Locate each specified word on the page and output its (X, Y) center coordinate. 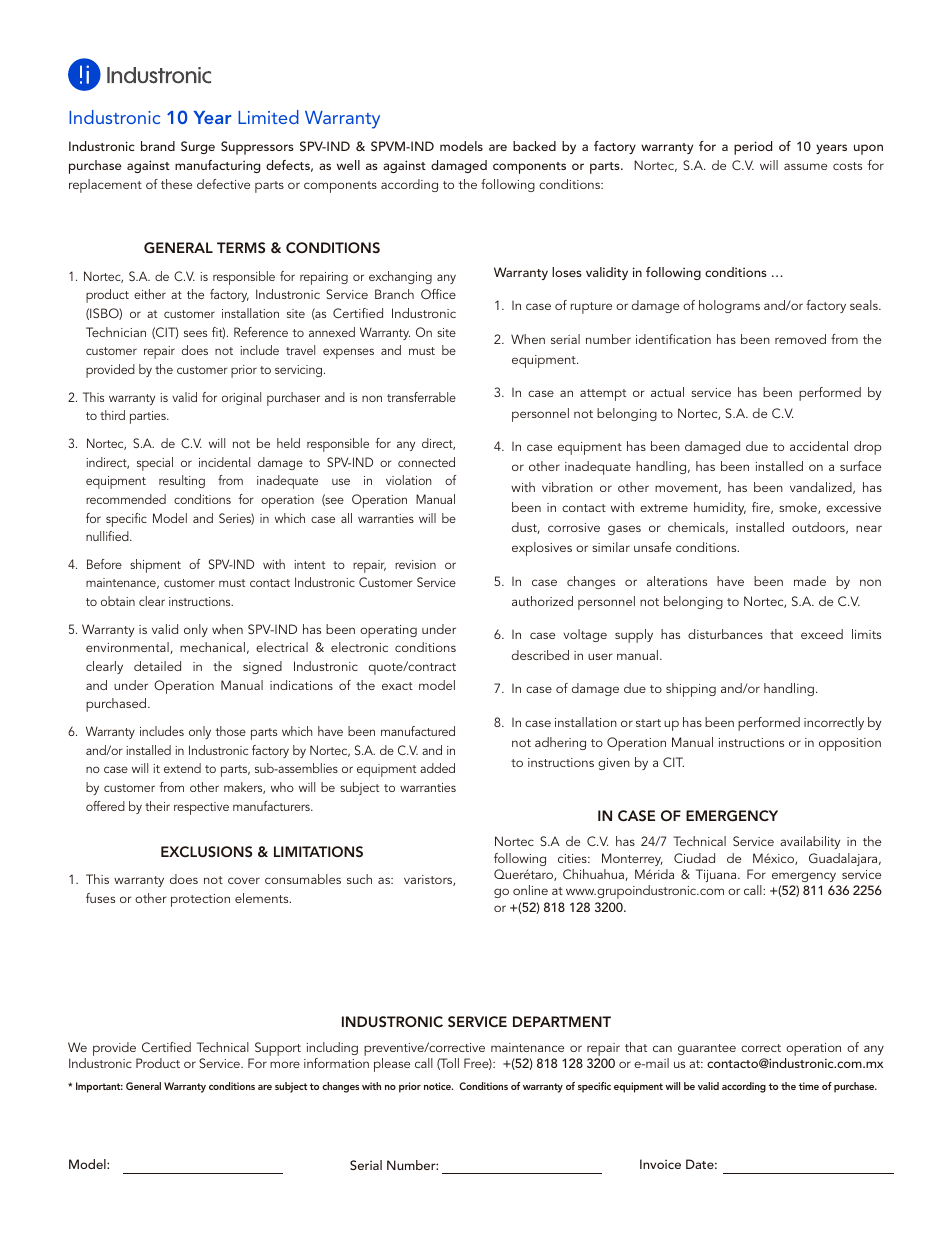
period (753, 148)
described (540, 655)
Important (99, 1087)
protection (200, 900)
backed (534, 146)
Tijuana (717, 875)
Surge (198, 147)
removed (800, 339)
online (530, 890)
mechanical (212, 647)
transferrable (421, 397)
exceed (822, 634)
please (392, 1065)
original (241, 398)
